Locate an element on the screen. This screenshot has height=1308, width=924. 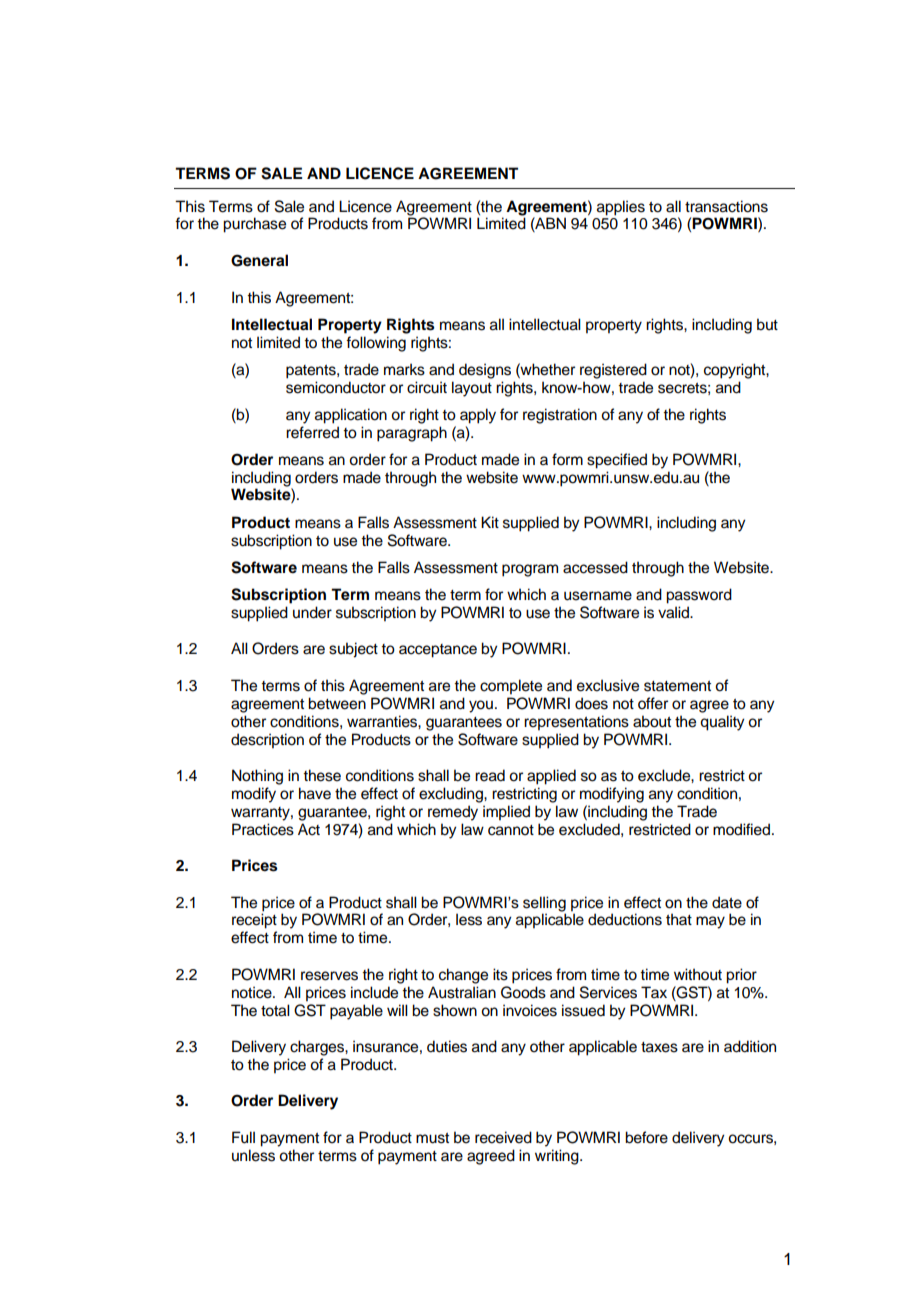
purchase is located at coordinates (254, 225).
